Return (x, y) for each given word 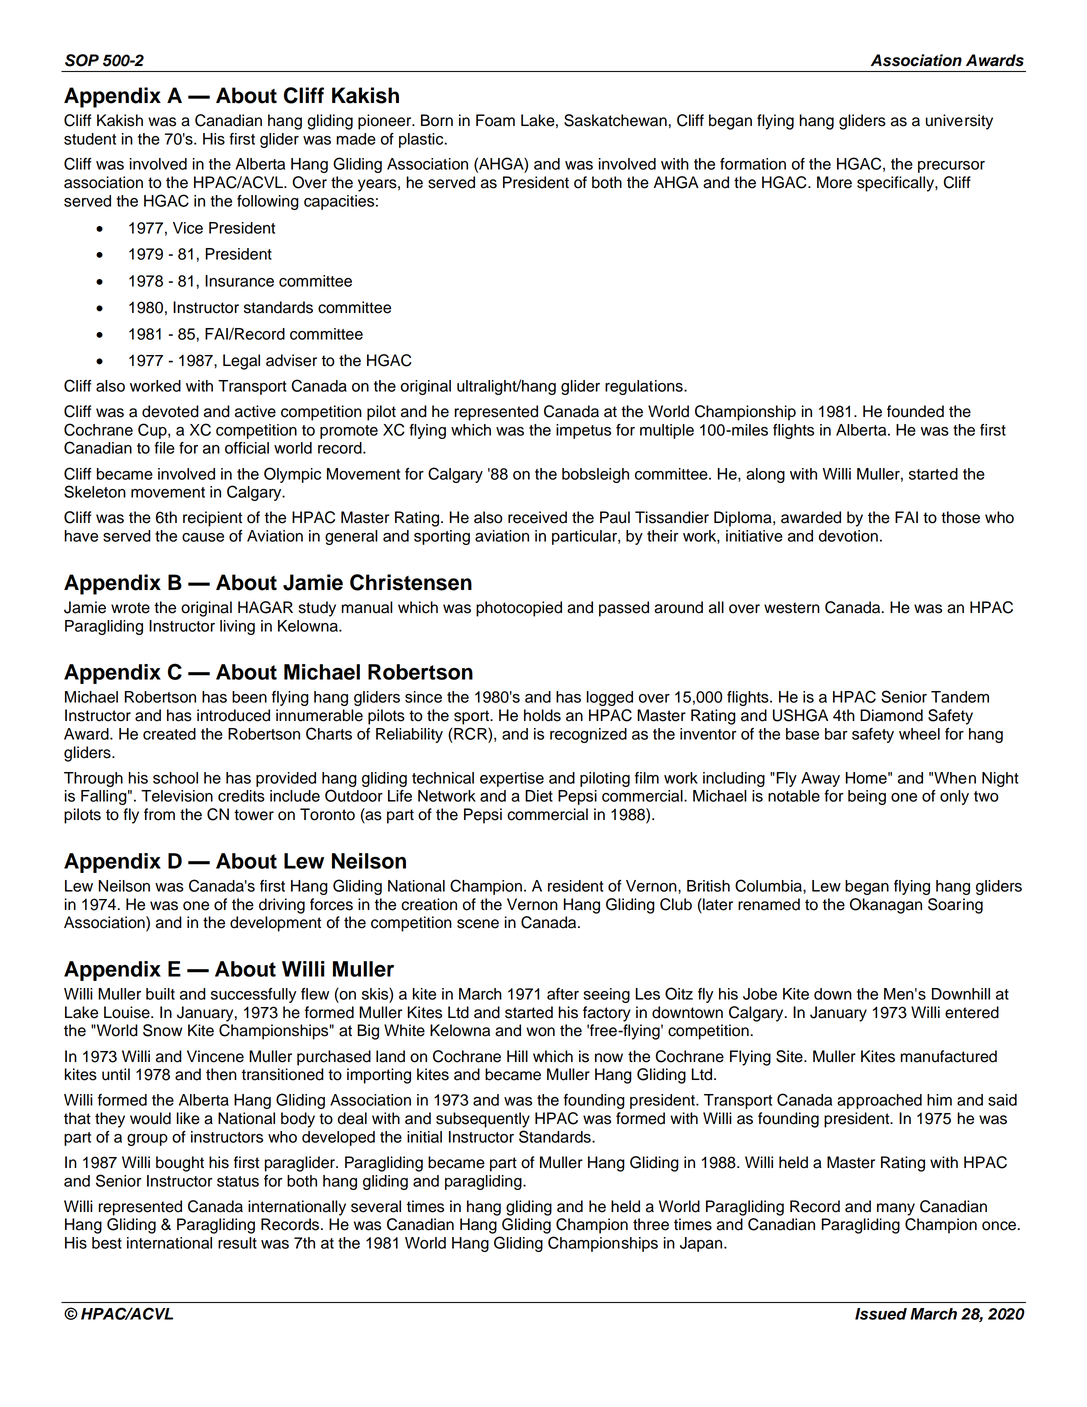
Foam (495, 120)
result (237, 1243)
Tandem (960, 697)
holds (542, 715)
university (959, 122)
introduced (233, 715)
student (90, 139)
